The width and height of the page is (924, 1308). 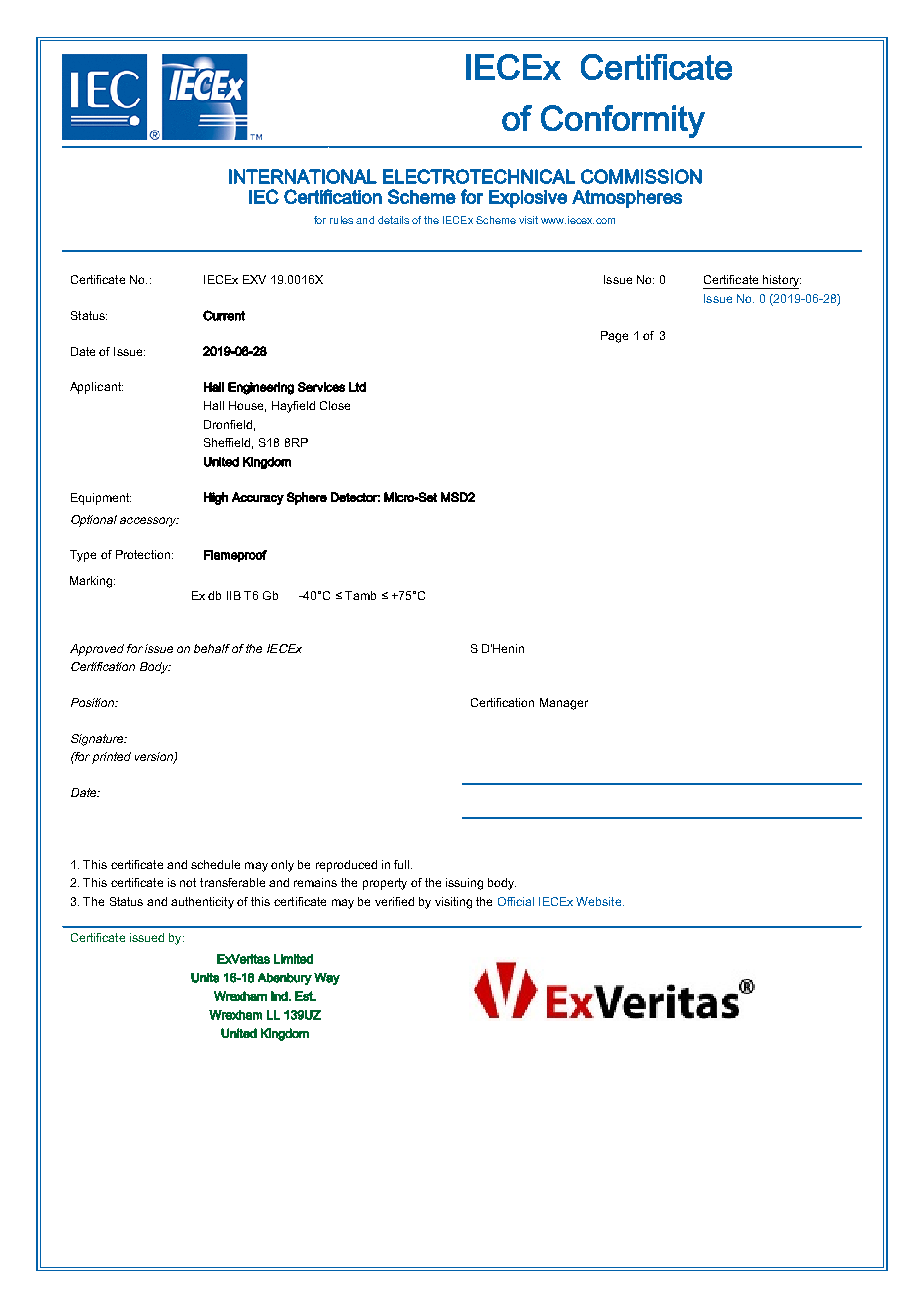 What do you see at coordinates (393, 220) in the page?
I see `details` at bounding box center [393, 220].
